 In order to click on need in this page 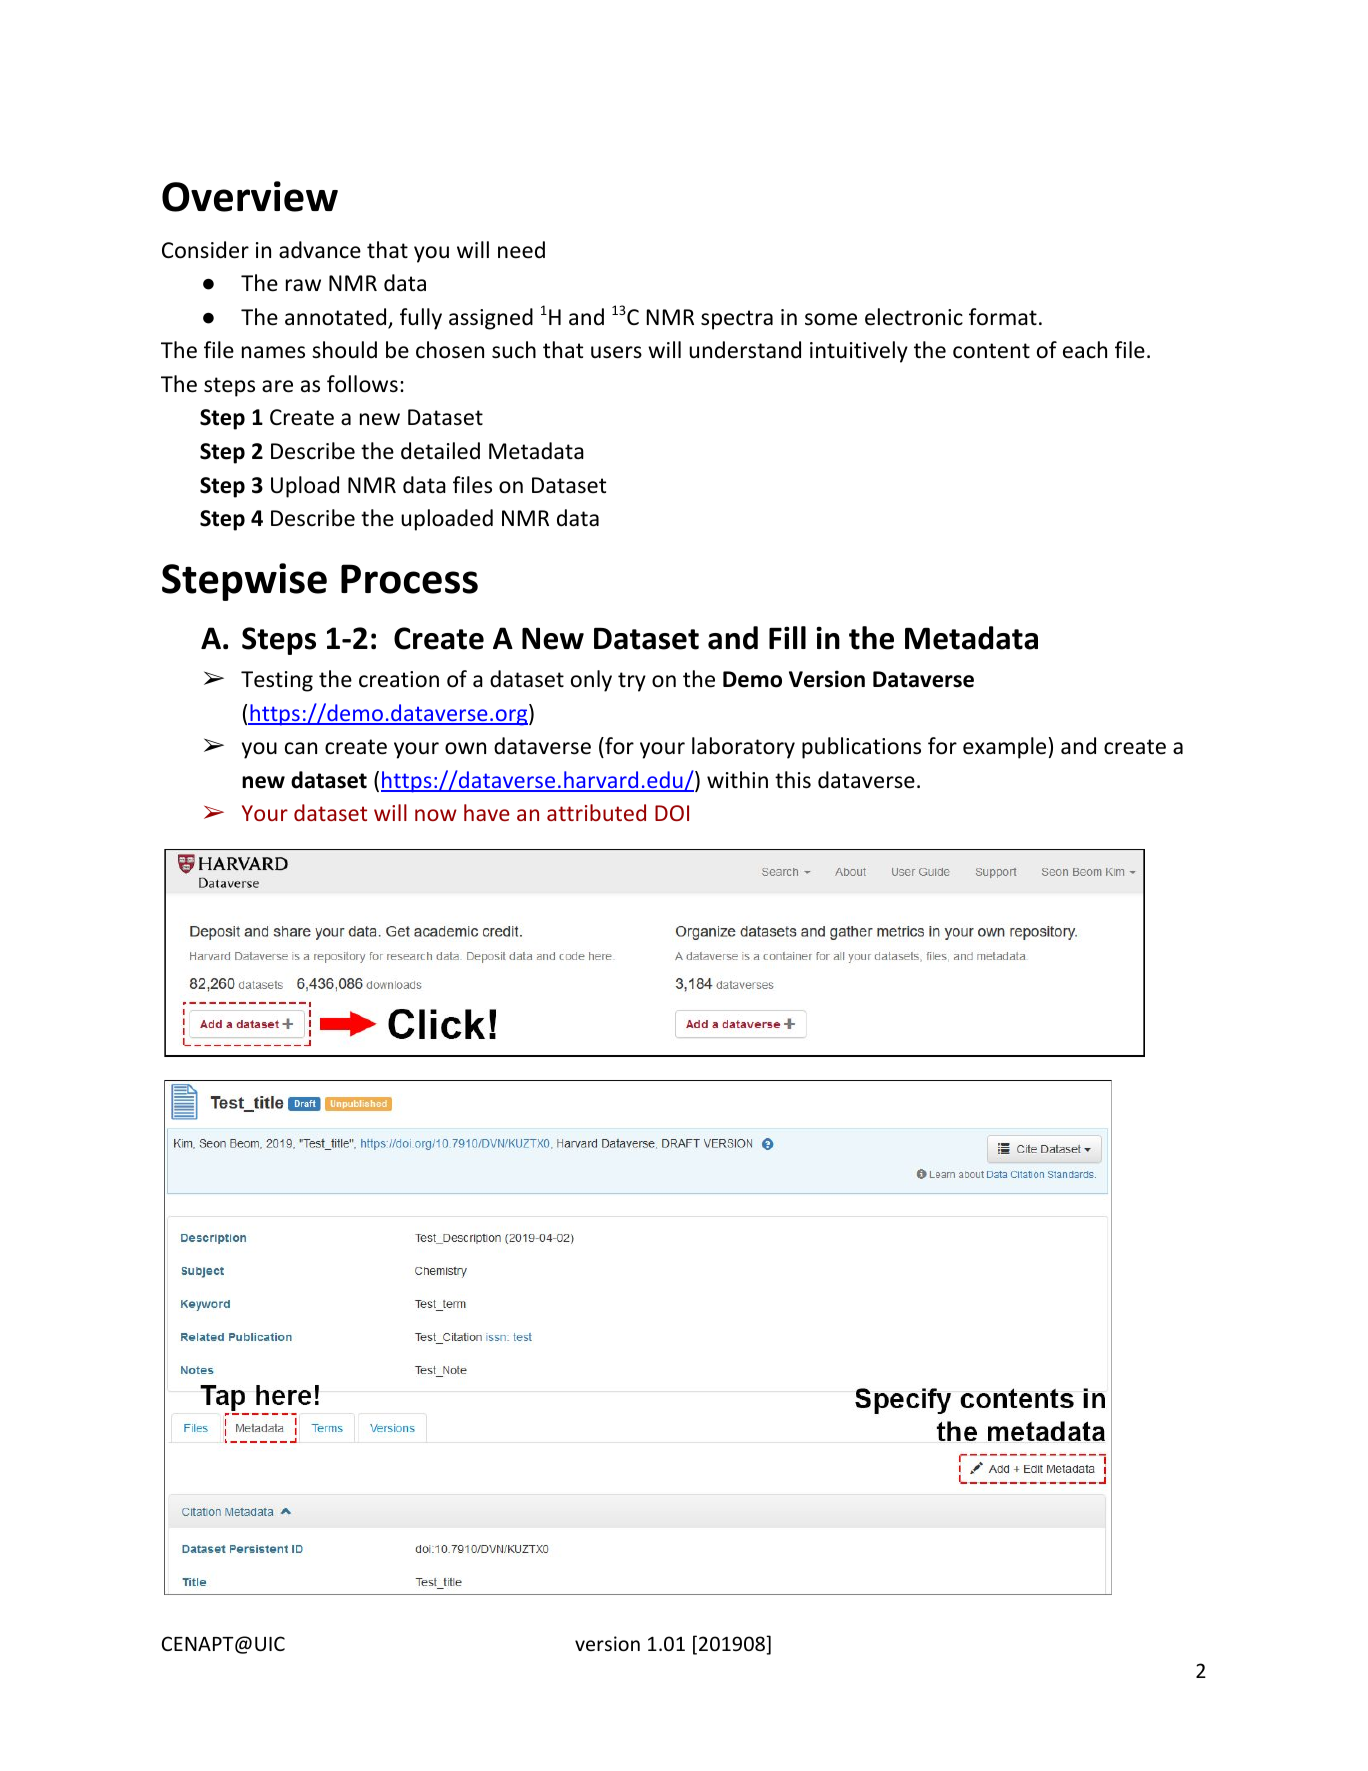, I will do `click(521, 250)`.
